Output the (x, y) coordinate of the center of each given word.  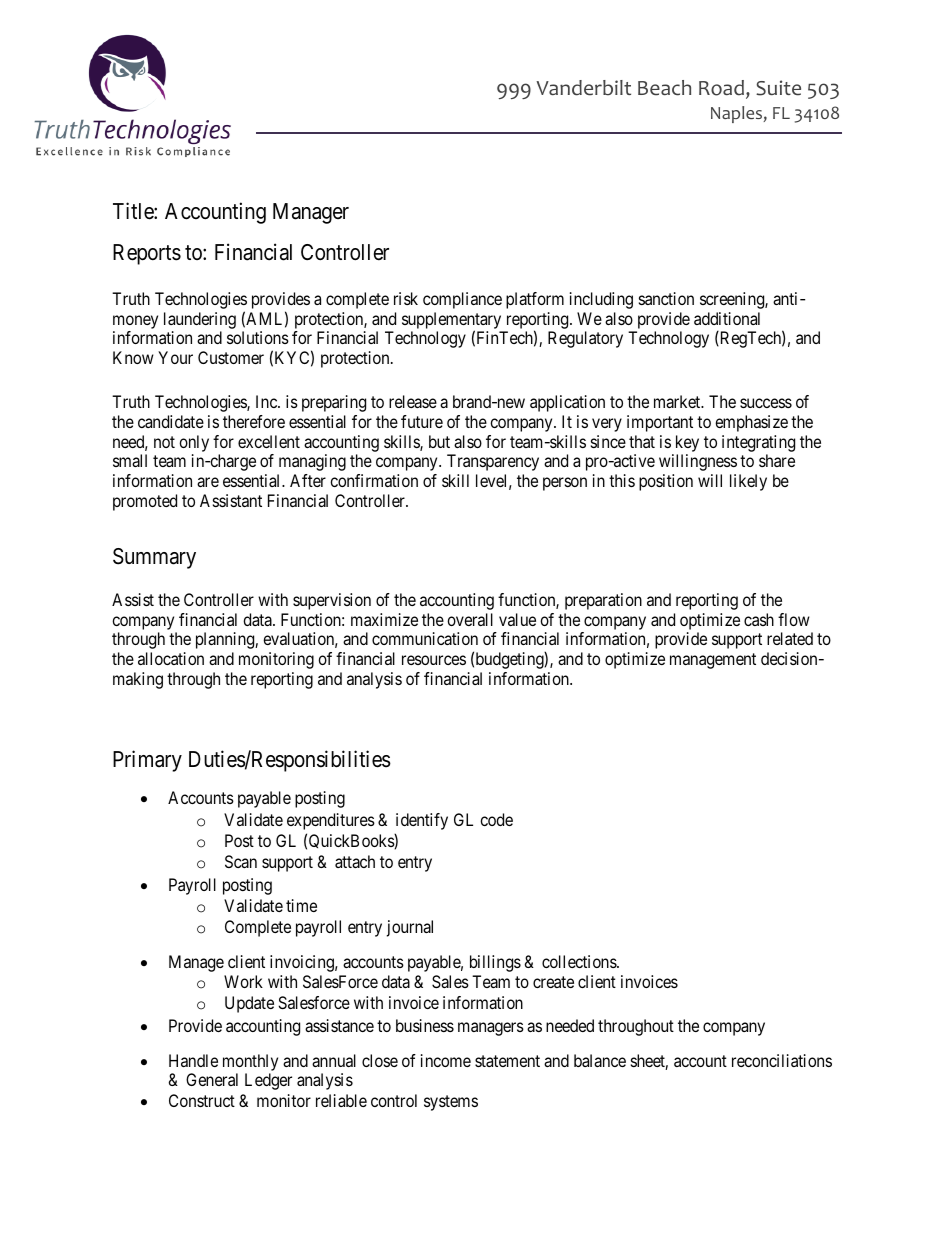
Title (134, 211)
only (194, 443)
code (496, 819)
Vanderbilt (583, 88)
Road (721, 88)
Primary (147, 761)
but (439, 441)
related (790, 638)
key (687, 443)
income (446, 1060)
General (212, 1079)
